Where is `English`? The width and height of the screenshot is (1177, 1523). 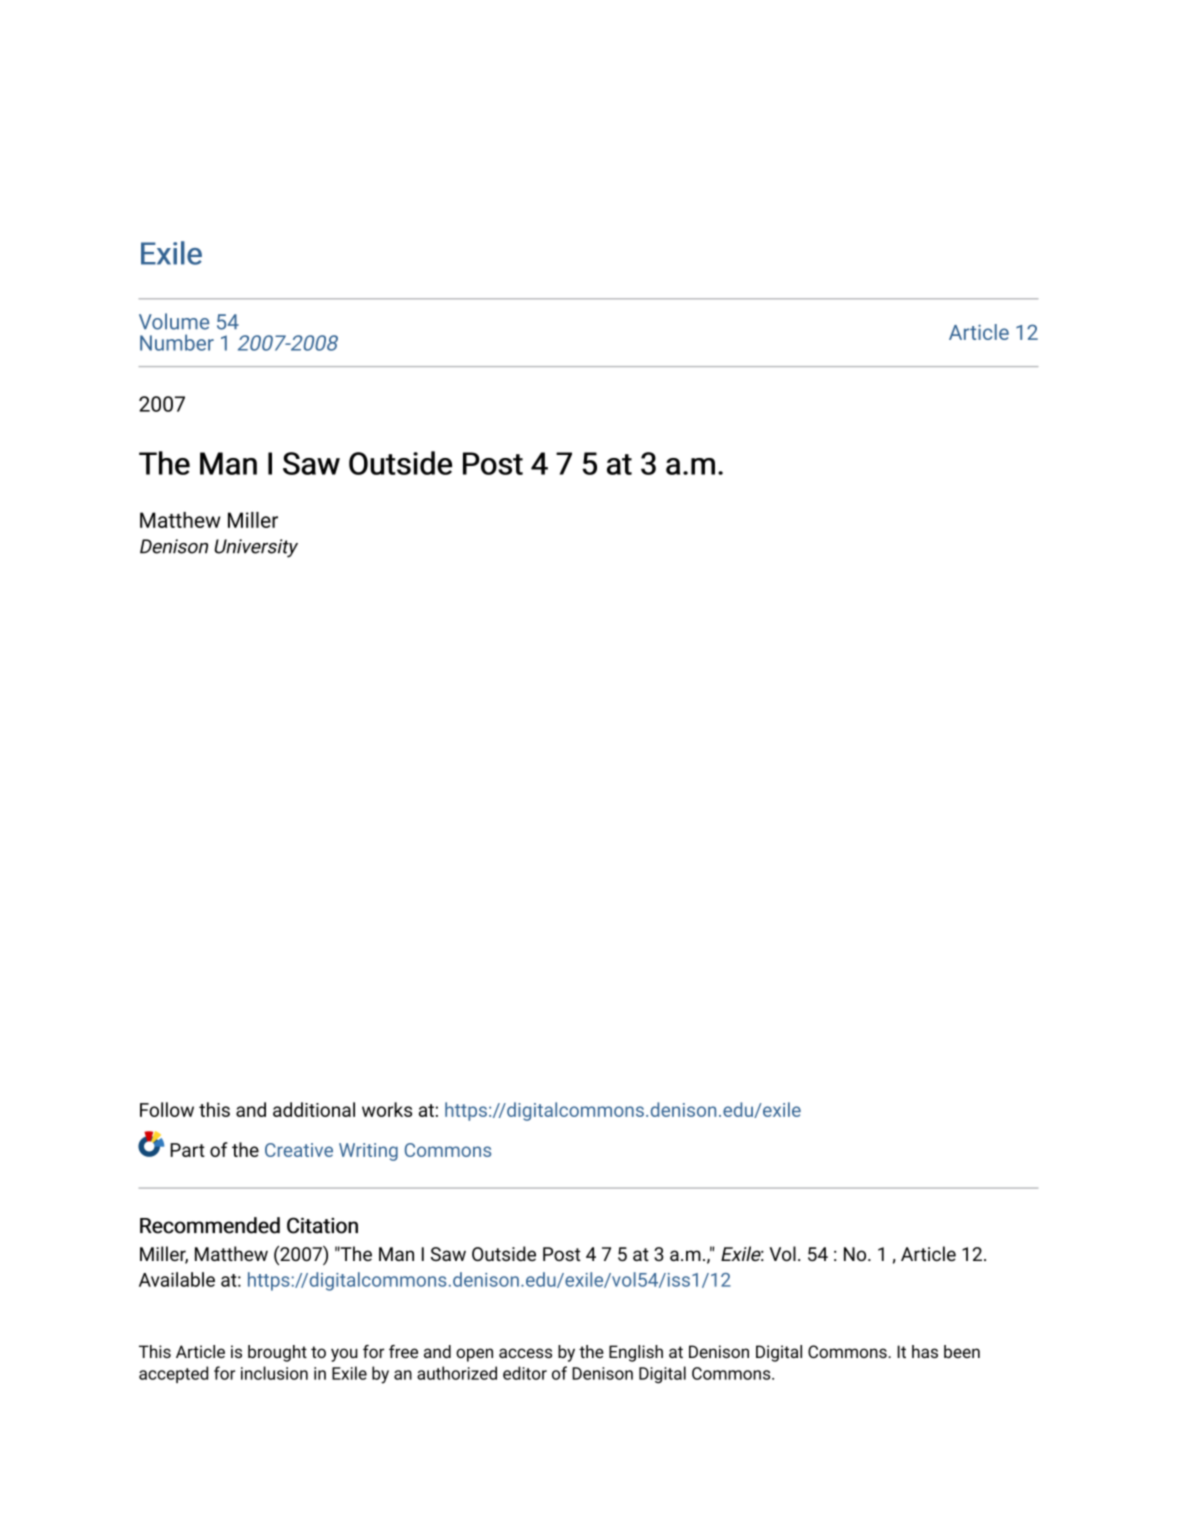
English is located at coordinates (636, 1353).
